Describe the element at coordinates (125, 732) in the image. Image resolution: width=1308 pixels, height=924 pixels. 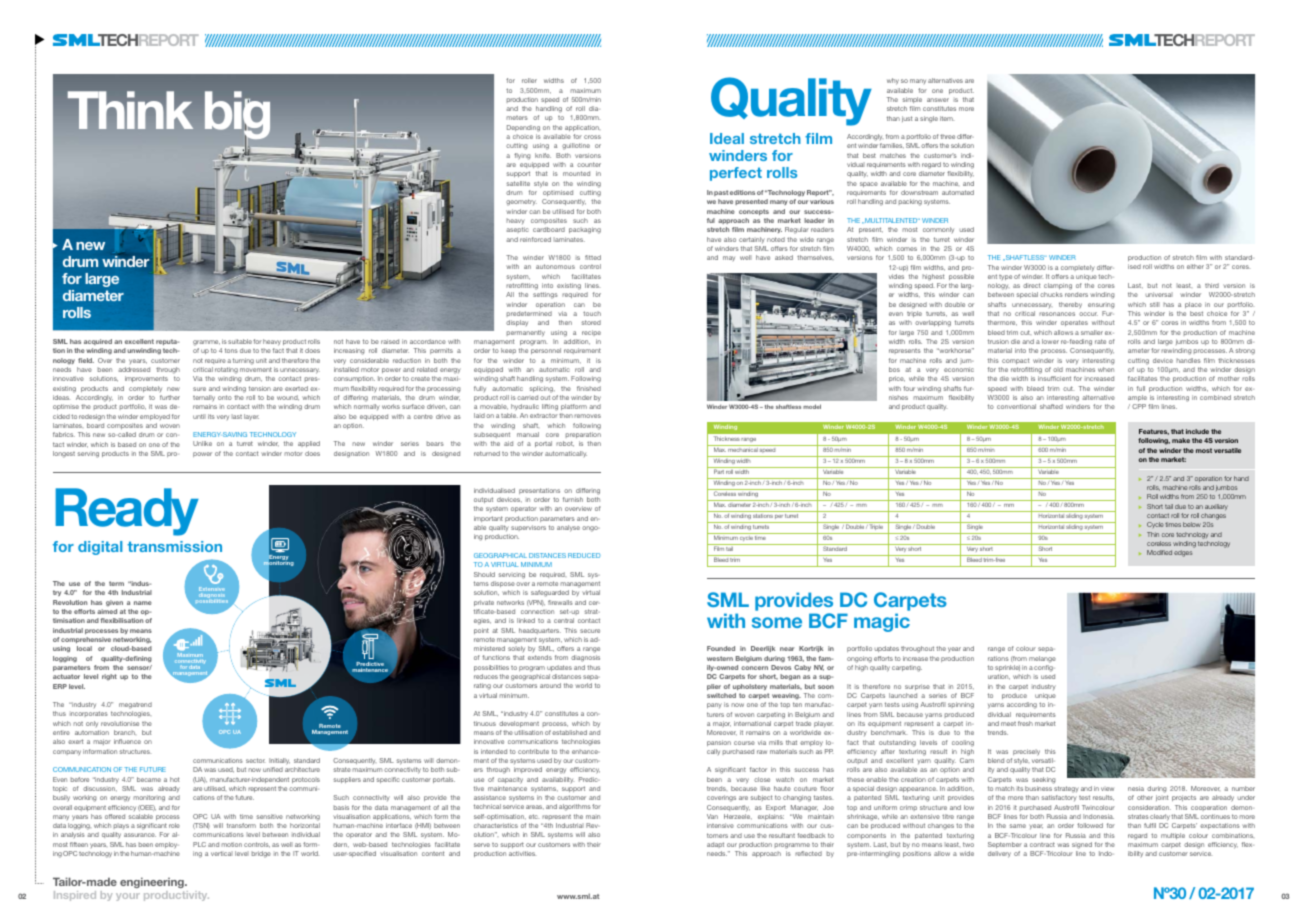
I see `branch` at that location.
